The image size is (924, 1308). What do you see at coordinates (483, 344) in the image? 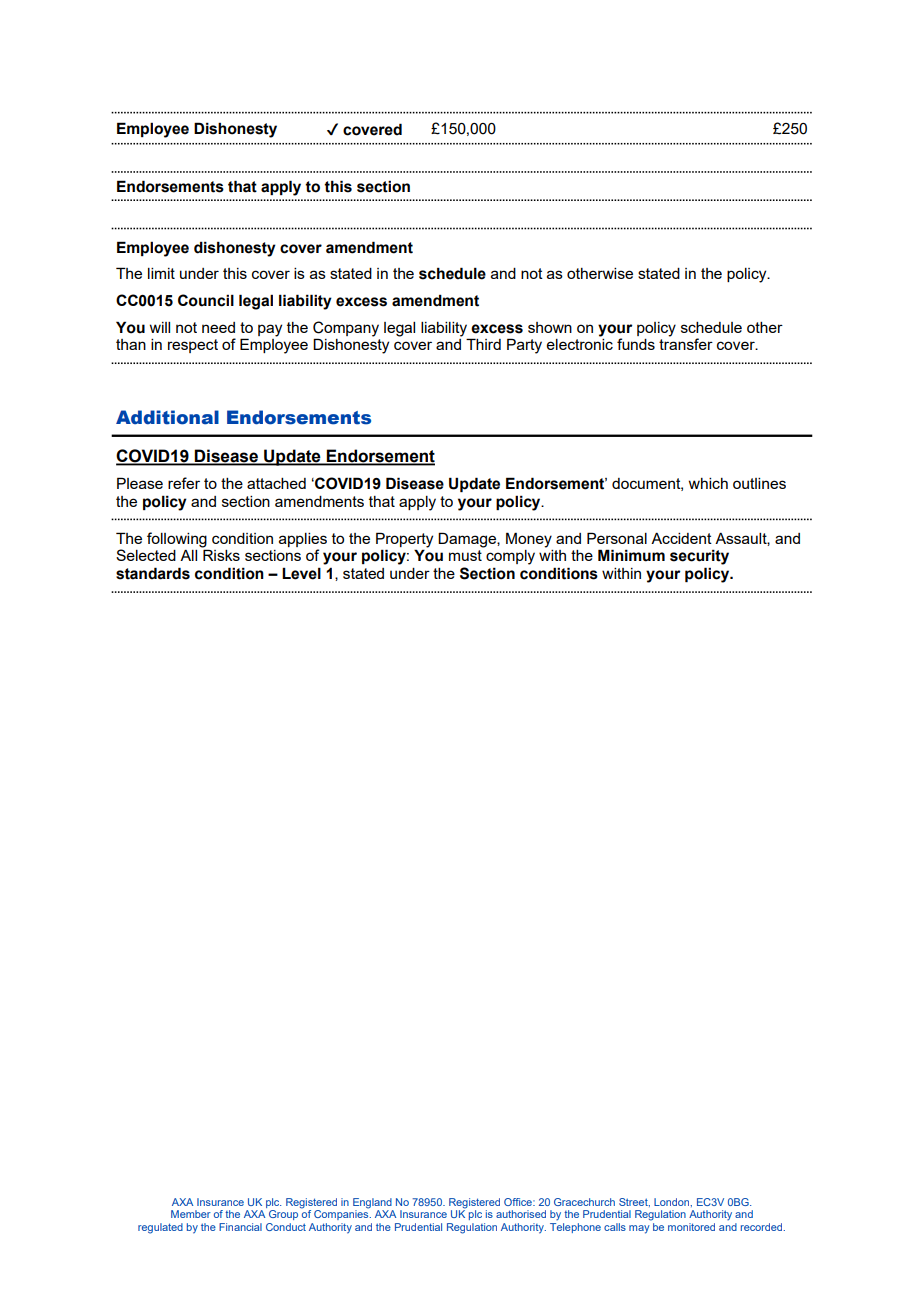
I see `Third` at bounding box center [483, 344].
